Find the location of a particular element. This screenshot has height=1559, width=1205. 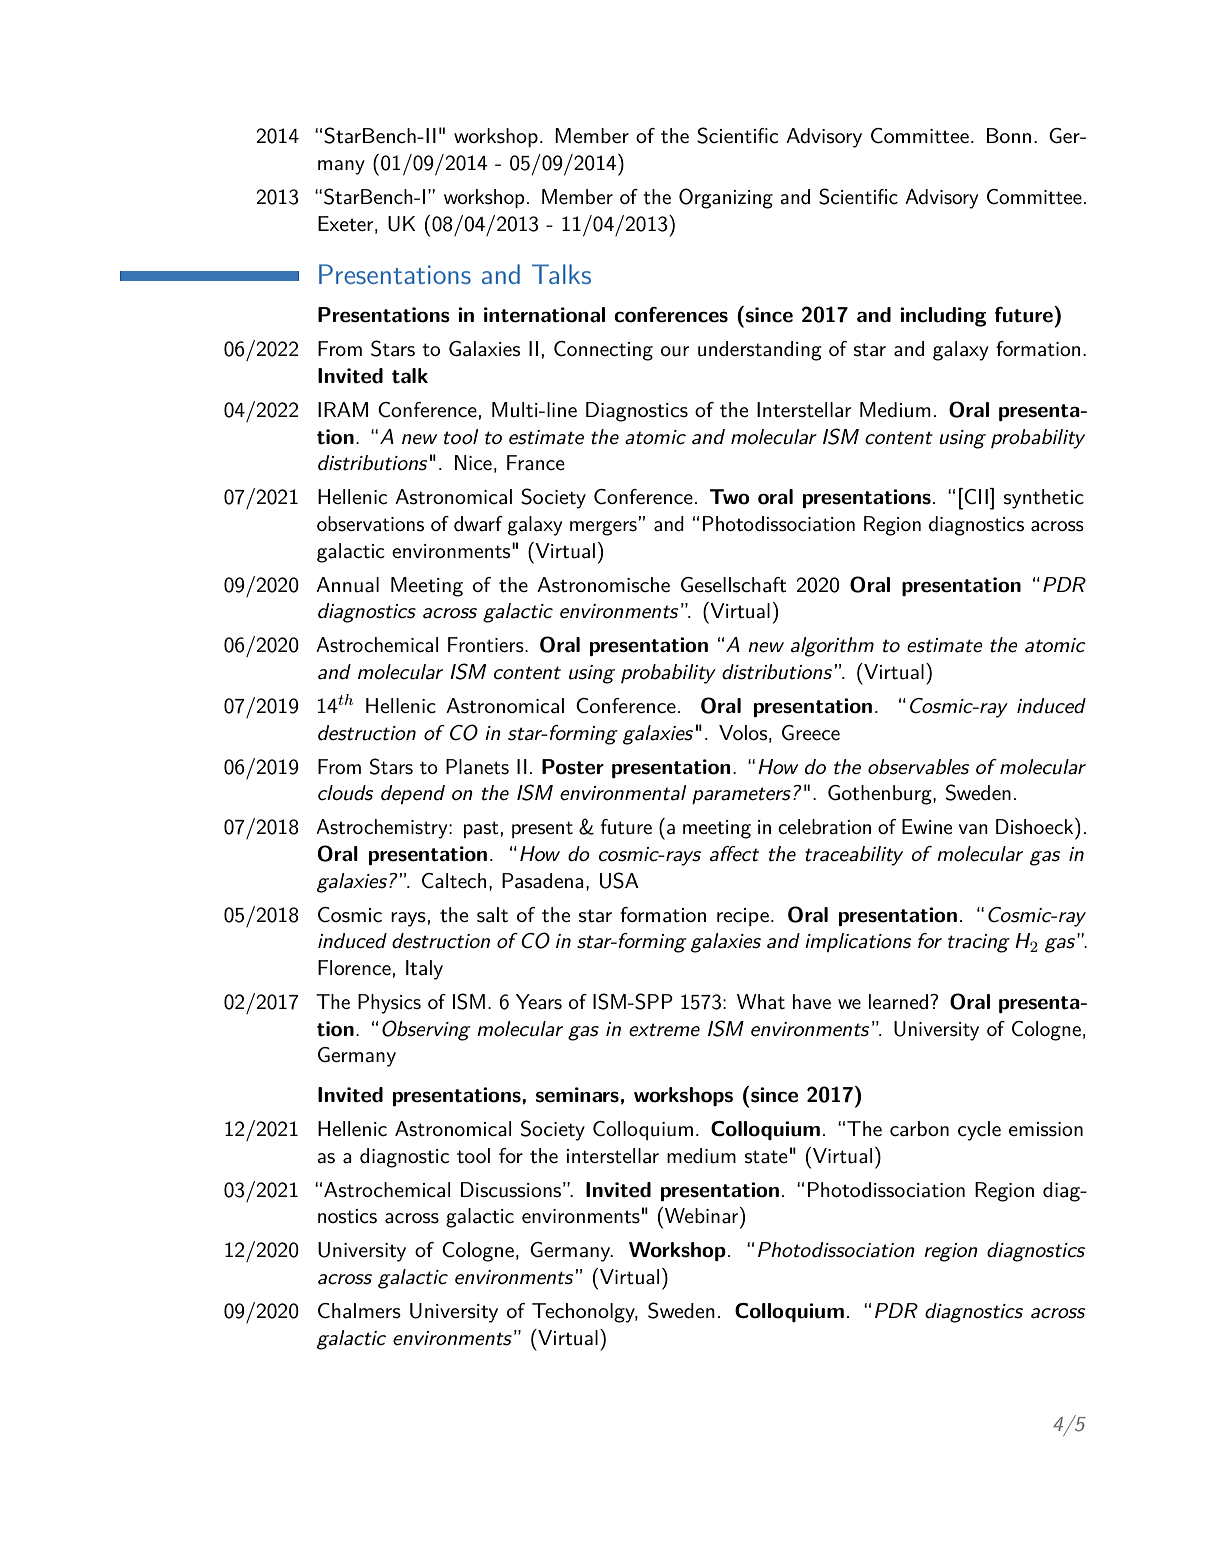

Bonn is located at coordinates (1009, 135).
